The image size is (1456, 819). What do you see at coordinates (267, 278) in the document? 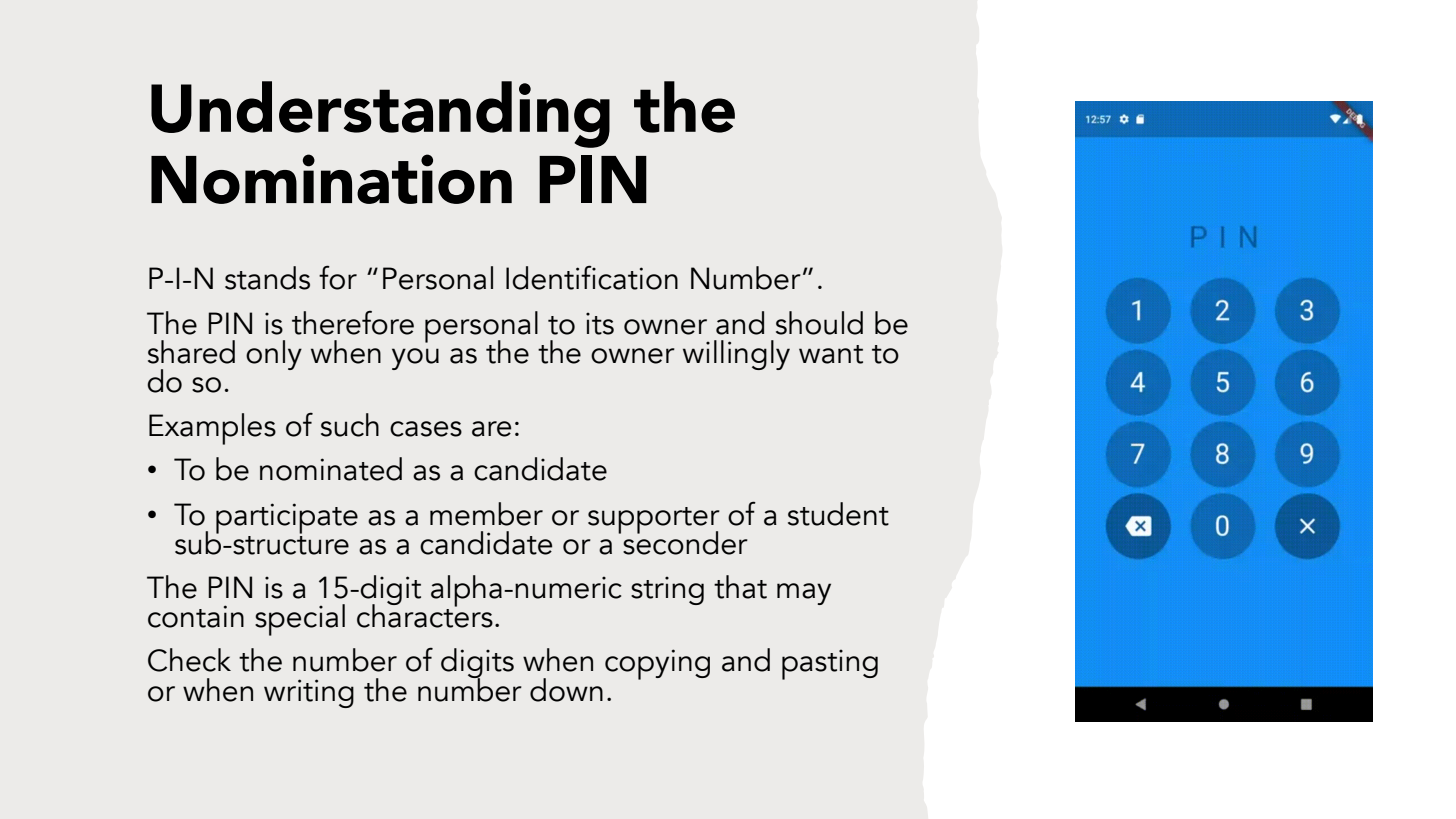
I see `stands` at bounding box center [267, 278].
